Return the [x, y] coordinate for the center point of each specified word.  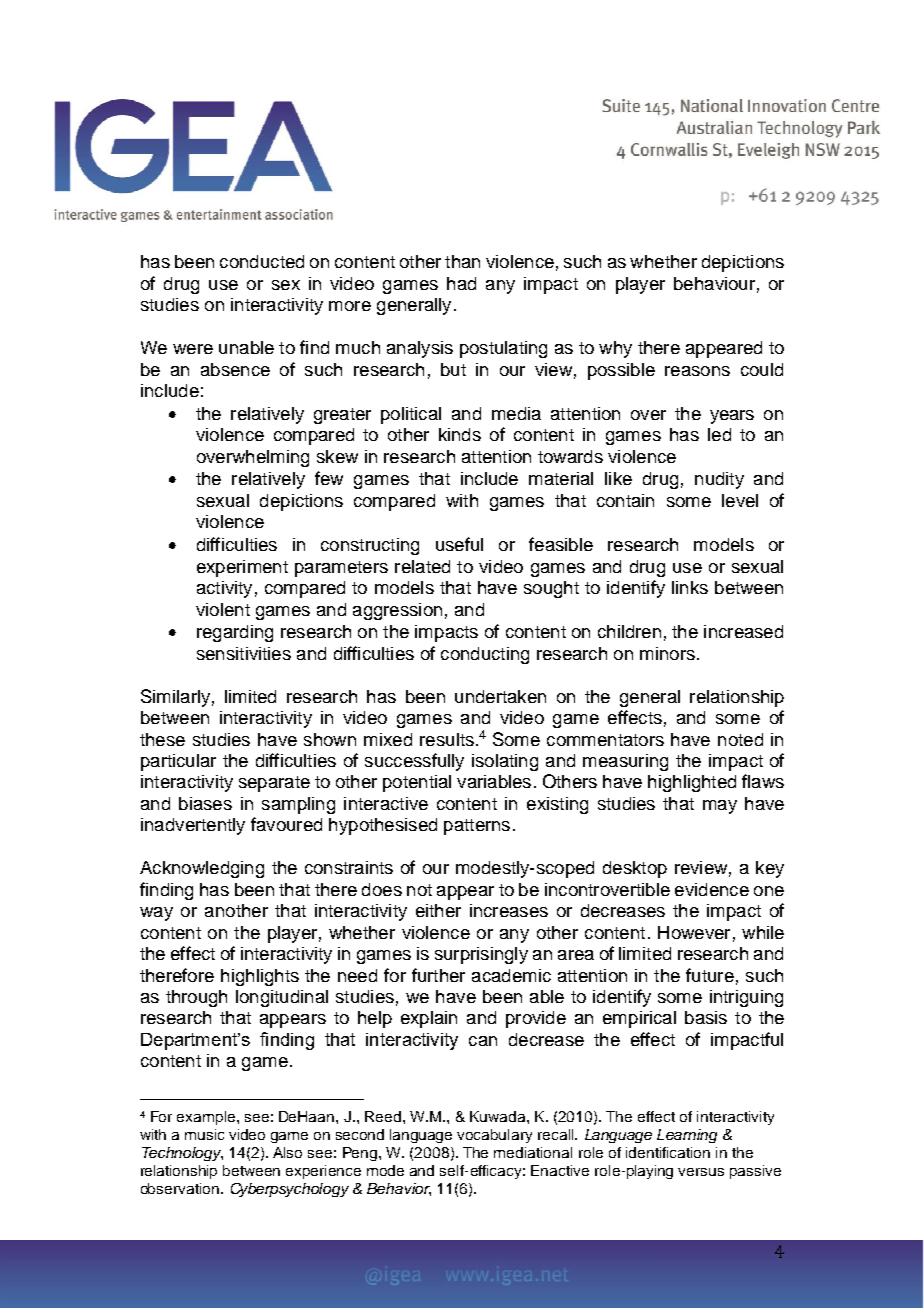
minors [667, 653]
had [461, 283]
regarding [235, 633]
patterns [477, 827]
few [329, 478]
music [204, 1134]
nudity [719, 480]
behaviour [714, 283]
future [710, 975]
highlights [260, 977]
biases [205, 803]
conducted [262, 261]
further [438, 975]
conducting [485, 655]
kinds [460, 434]
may [720, 807]
